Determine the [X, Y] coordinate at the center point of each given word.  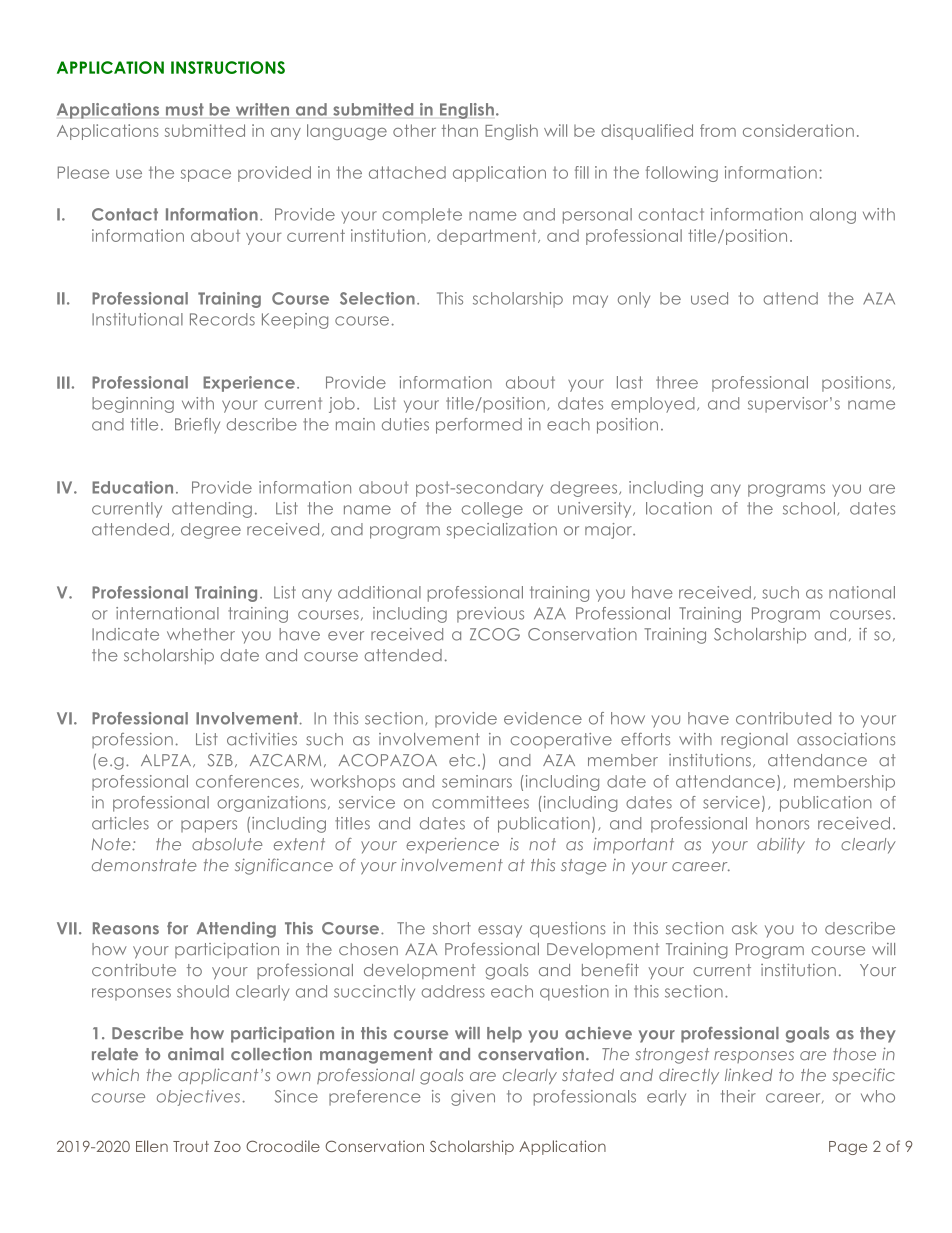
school [809, 508]
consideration [798, 130]
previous [490, 615]
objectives [198, 1098]
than [460, 130]
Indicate [125, 634]
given [473, 1098]
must [185, 109]
